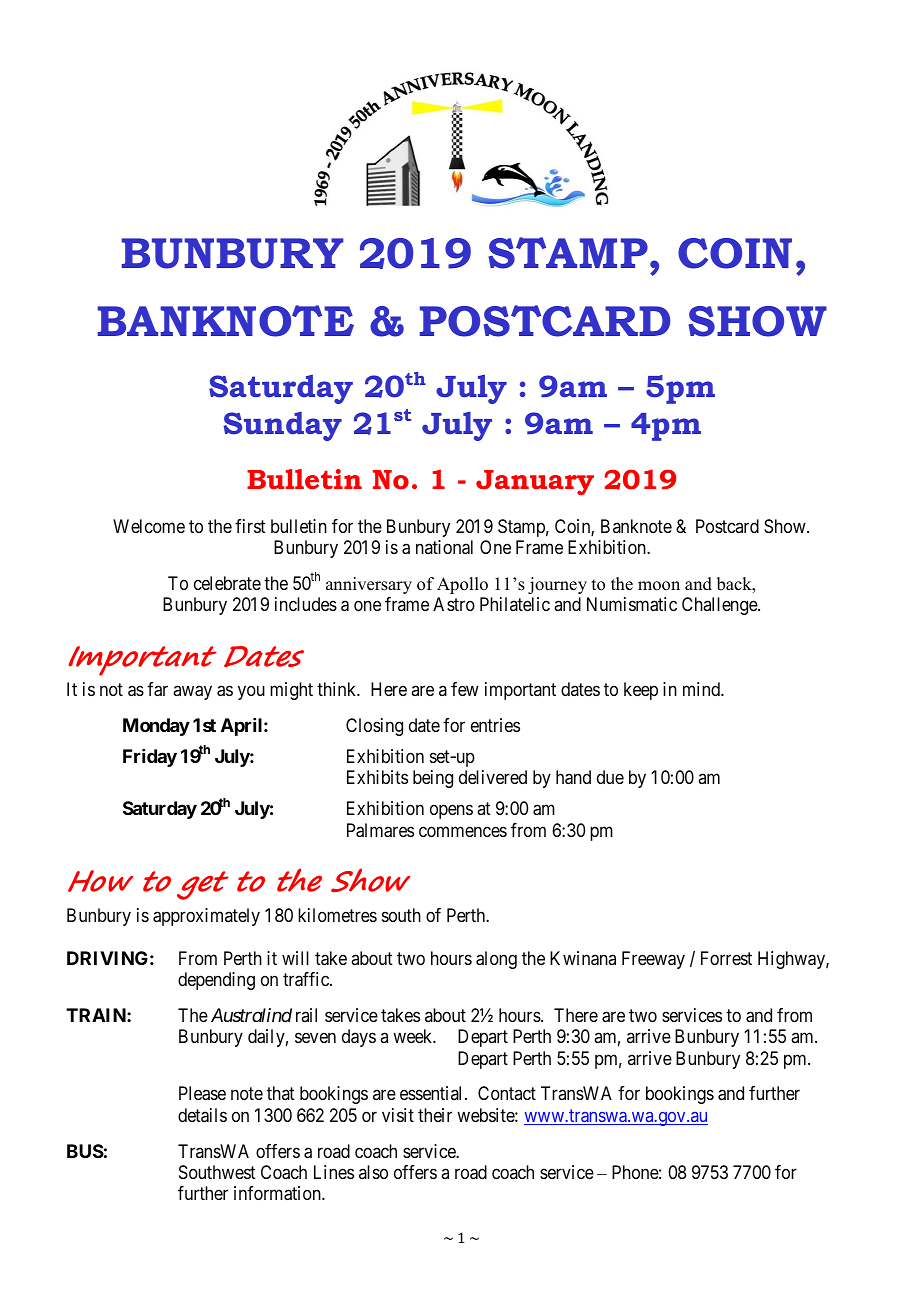  What do you see at coordinates (535, 482) in the screenshot?
I see `January` at bounding box center [535, 482].
